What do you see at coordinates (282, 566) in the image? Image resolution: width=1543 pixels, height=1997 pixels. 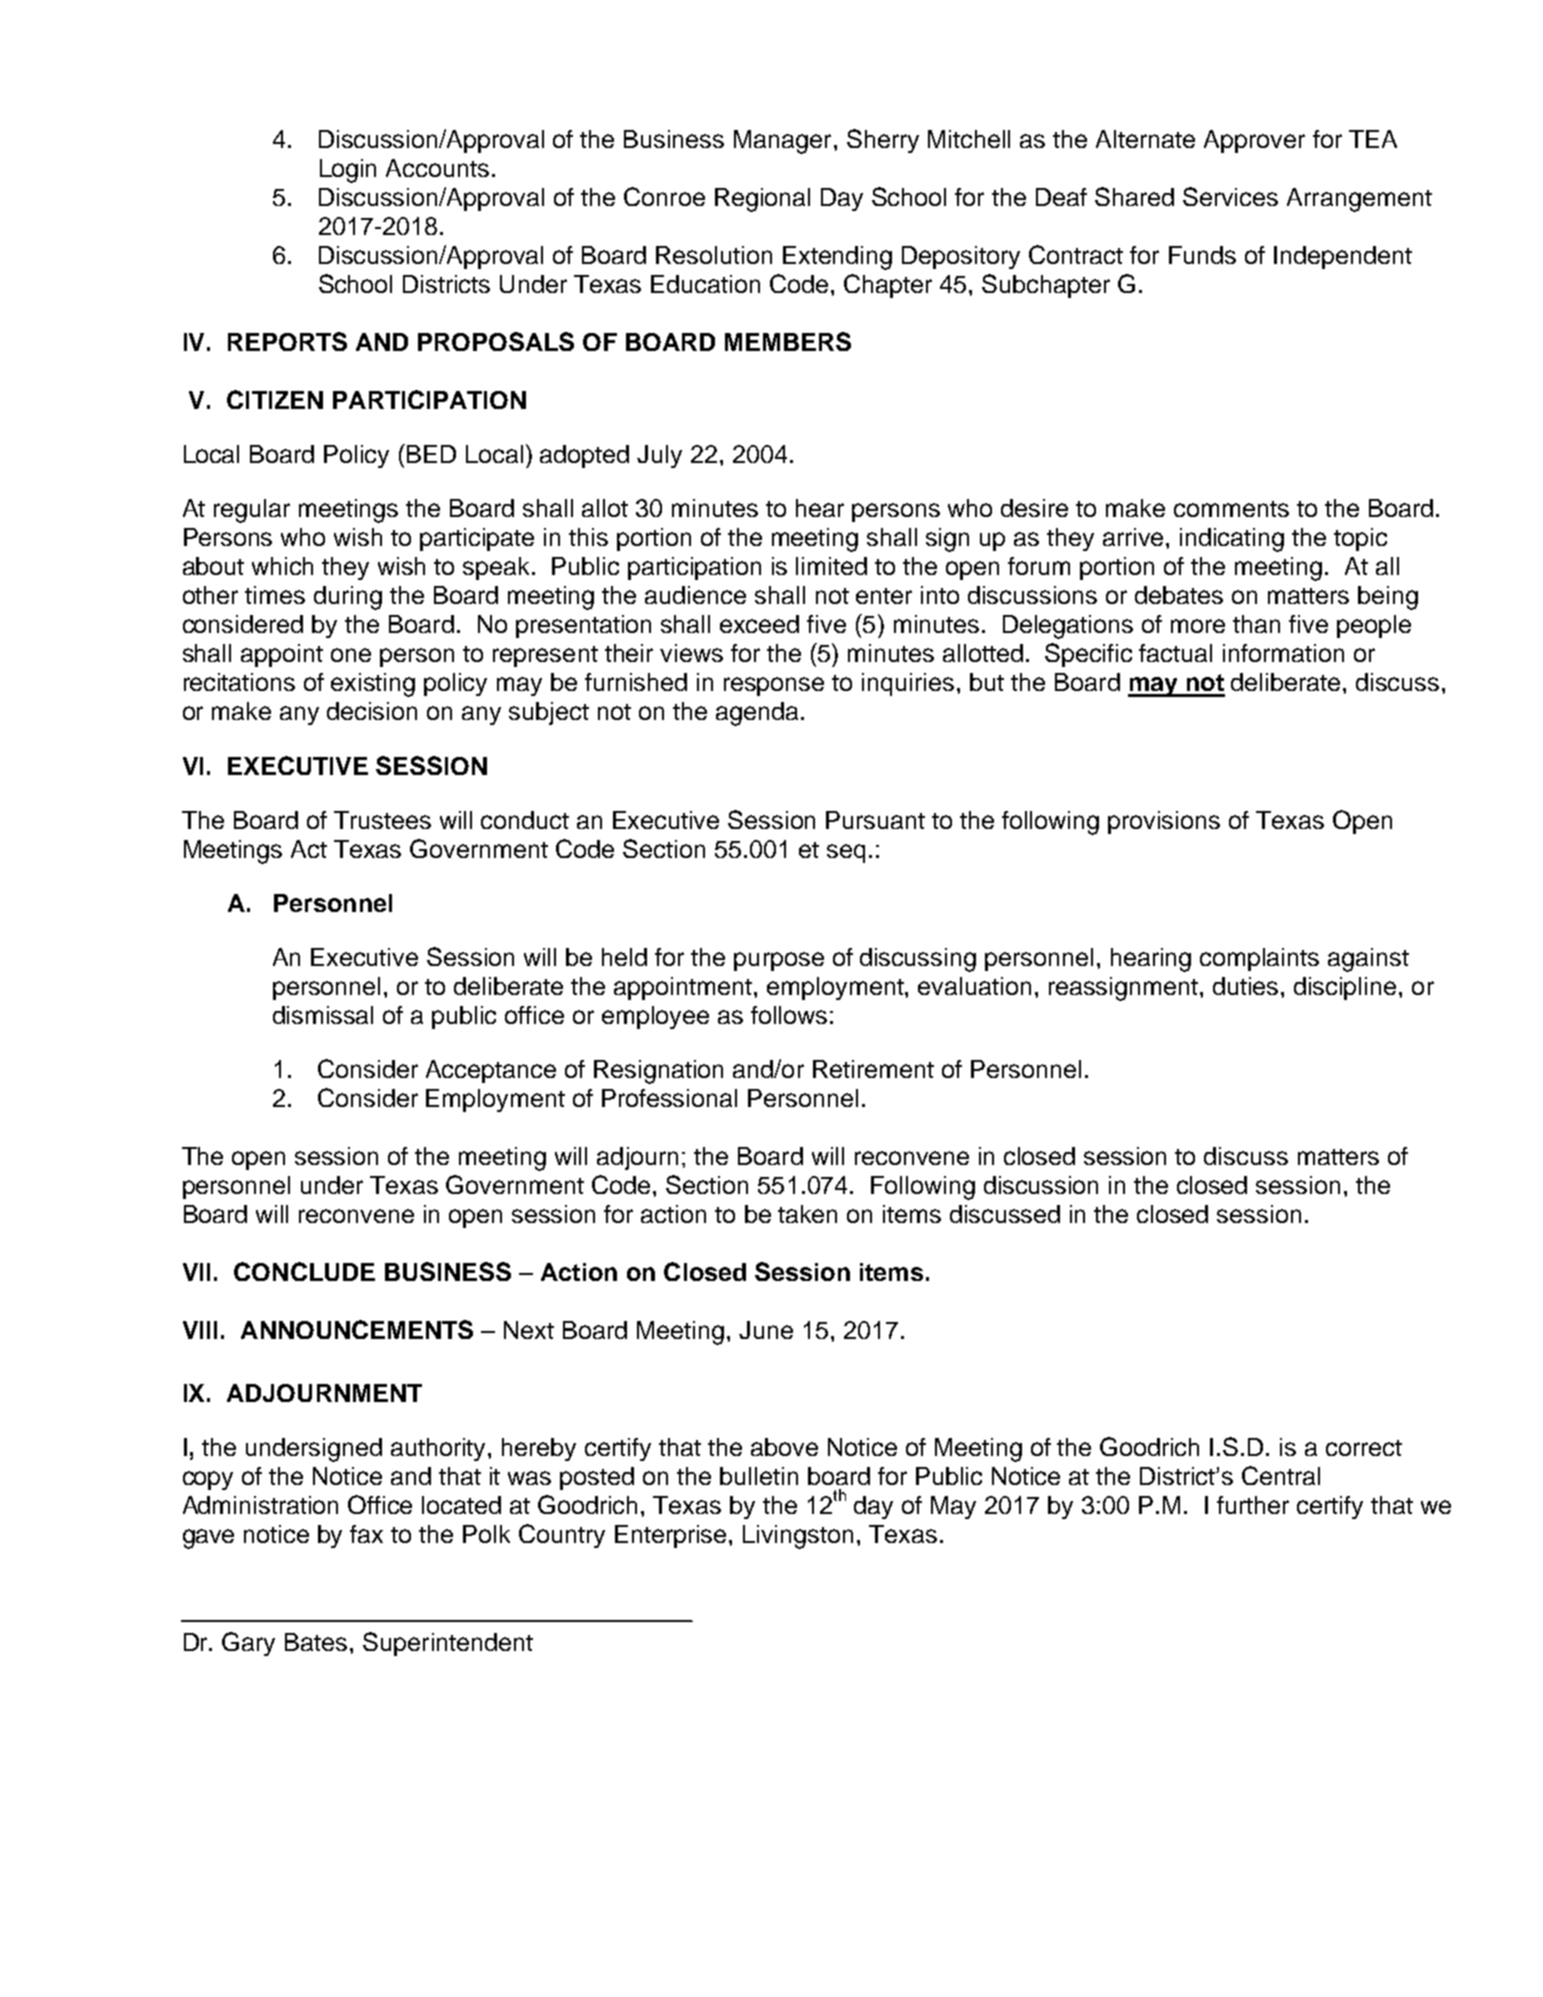 I see `which` at bounding box center [282, 566].
